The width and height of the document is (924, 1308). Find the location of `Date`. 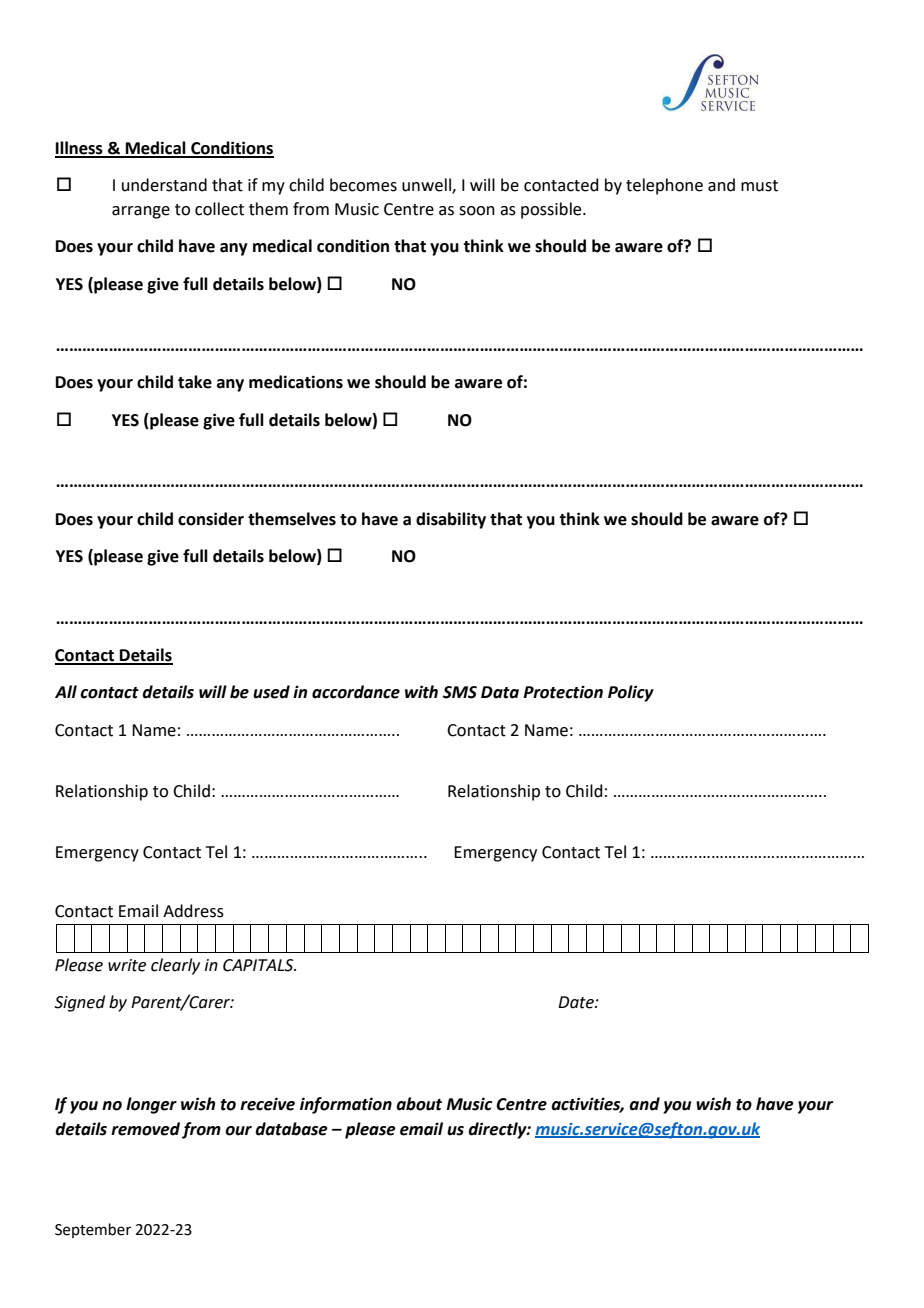

Date is located at coordinates (577, 1002).
